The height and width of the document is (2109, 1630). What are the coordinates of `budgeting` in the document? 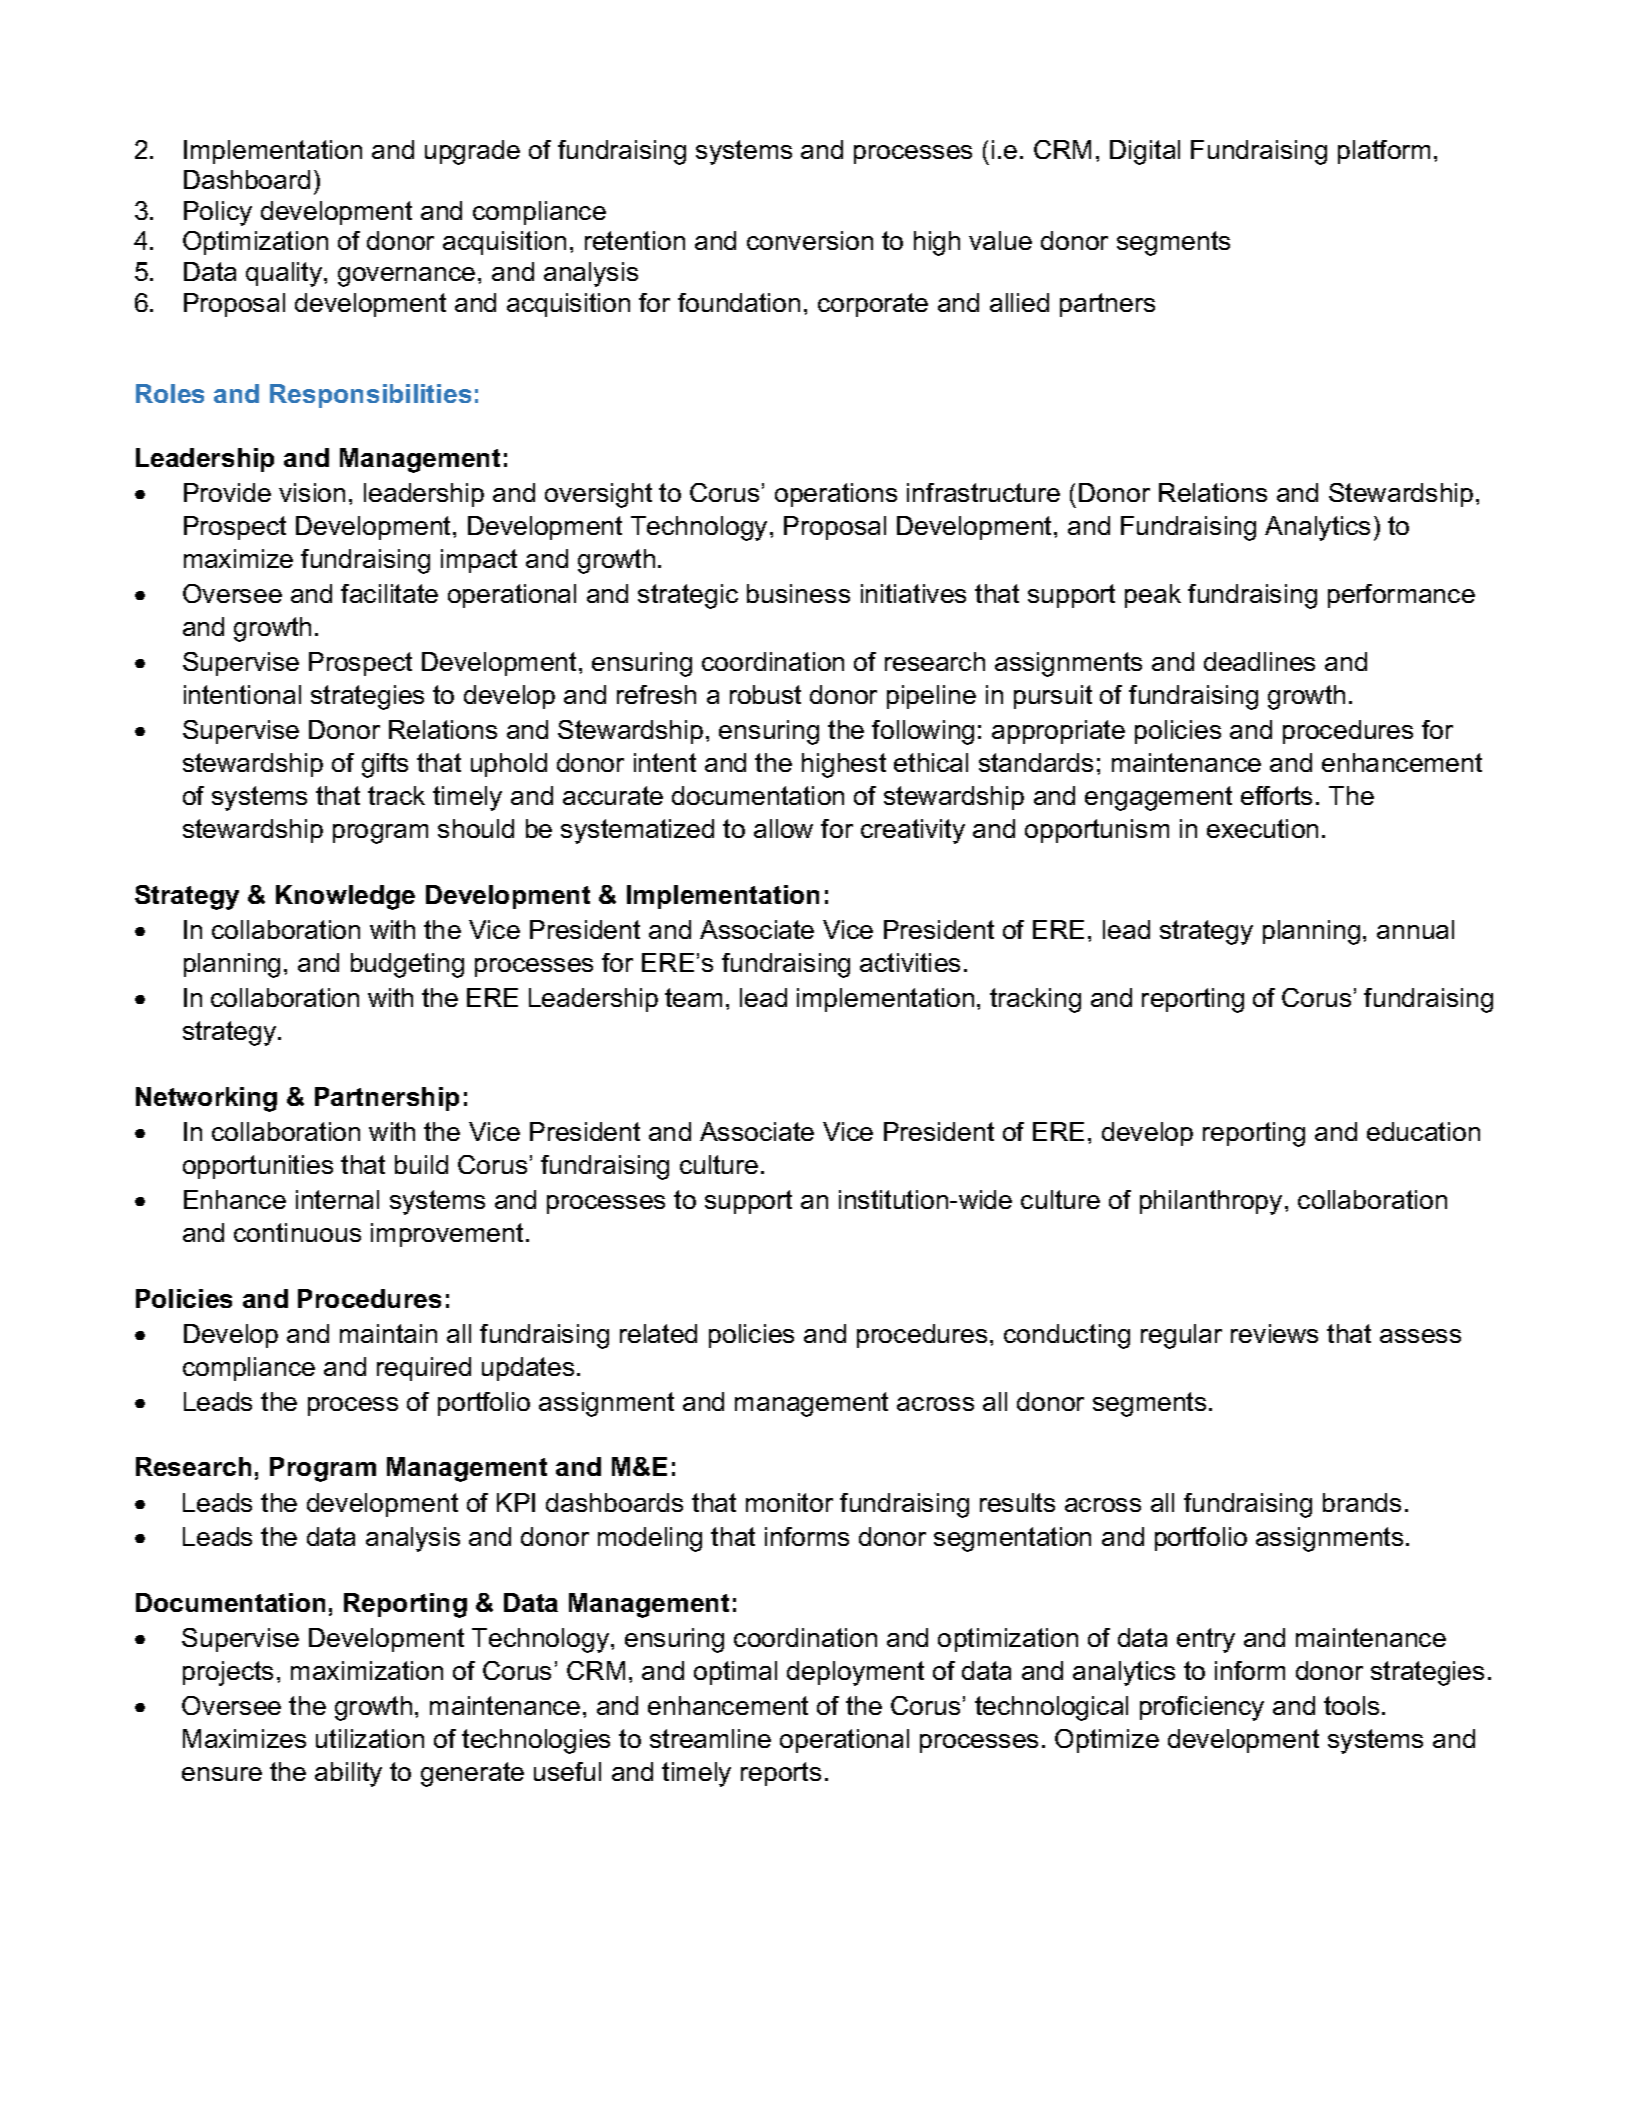 It's located at (407, 965).
